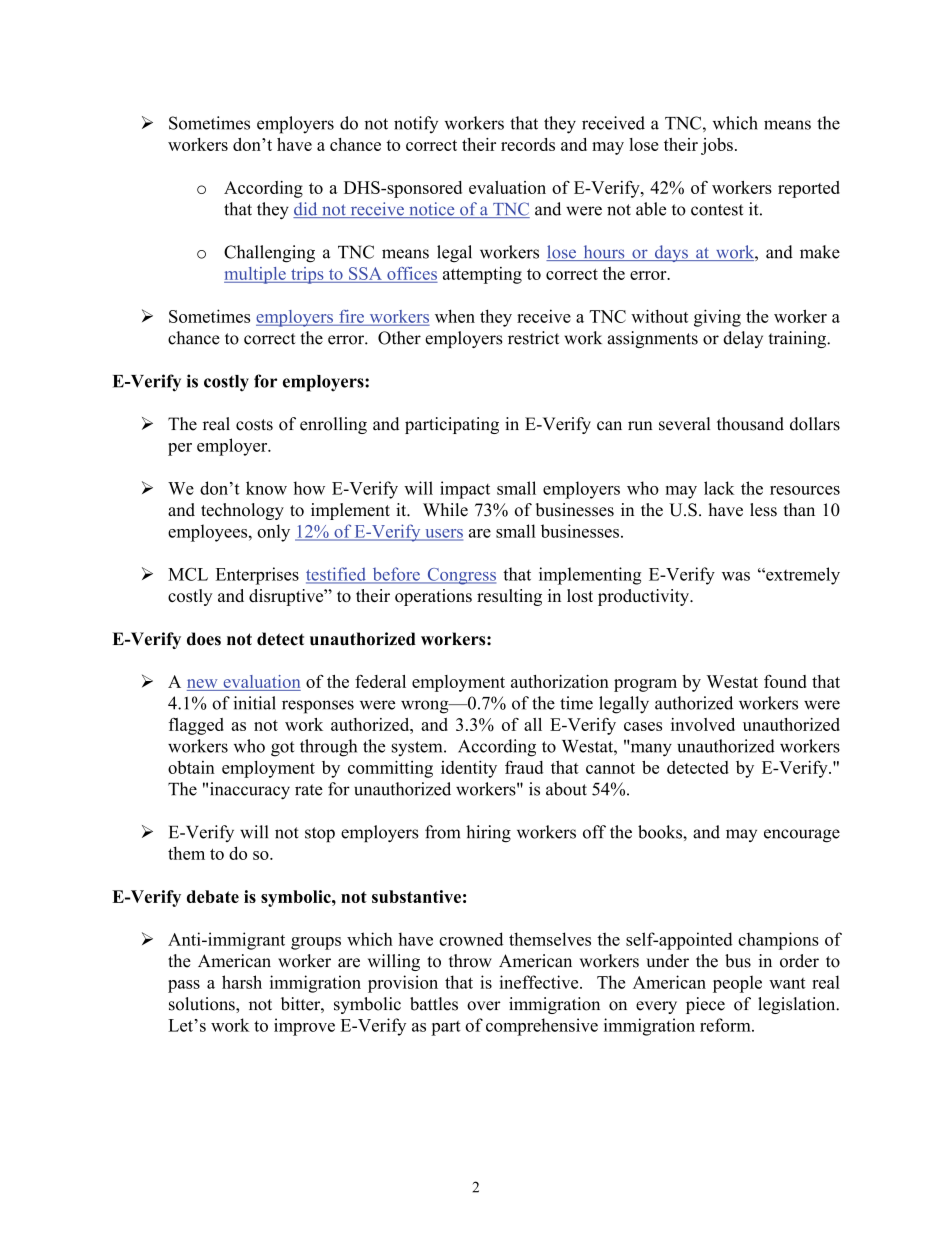 The image size is (952, 1233). Describe the element at coordinates (484, 1006) in the screenshot. I see `over` at that location.
